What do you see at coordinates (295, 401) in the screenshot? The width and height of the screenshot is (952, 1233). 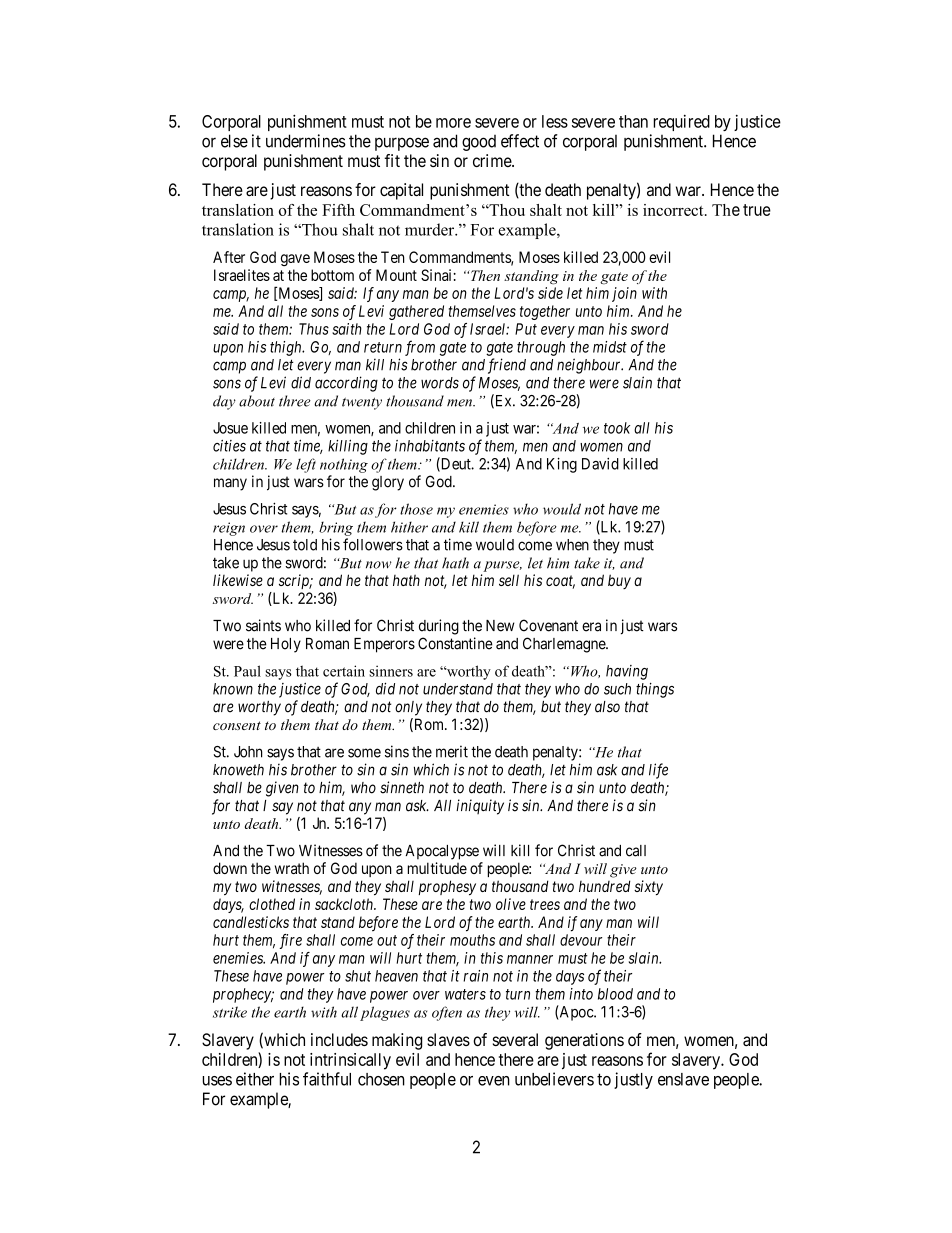 I see `three` at bounding box center [295, 401].
